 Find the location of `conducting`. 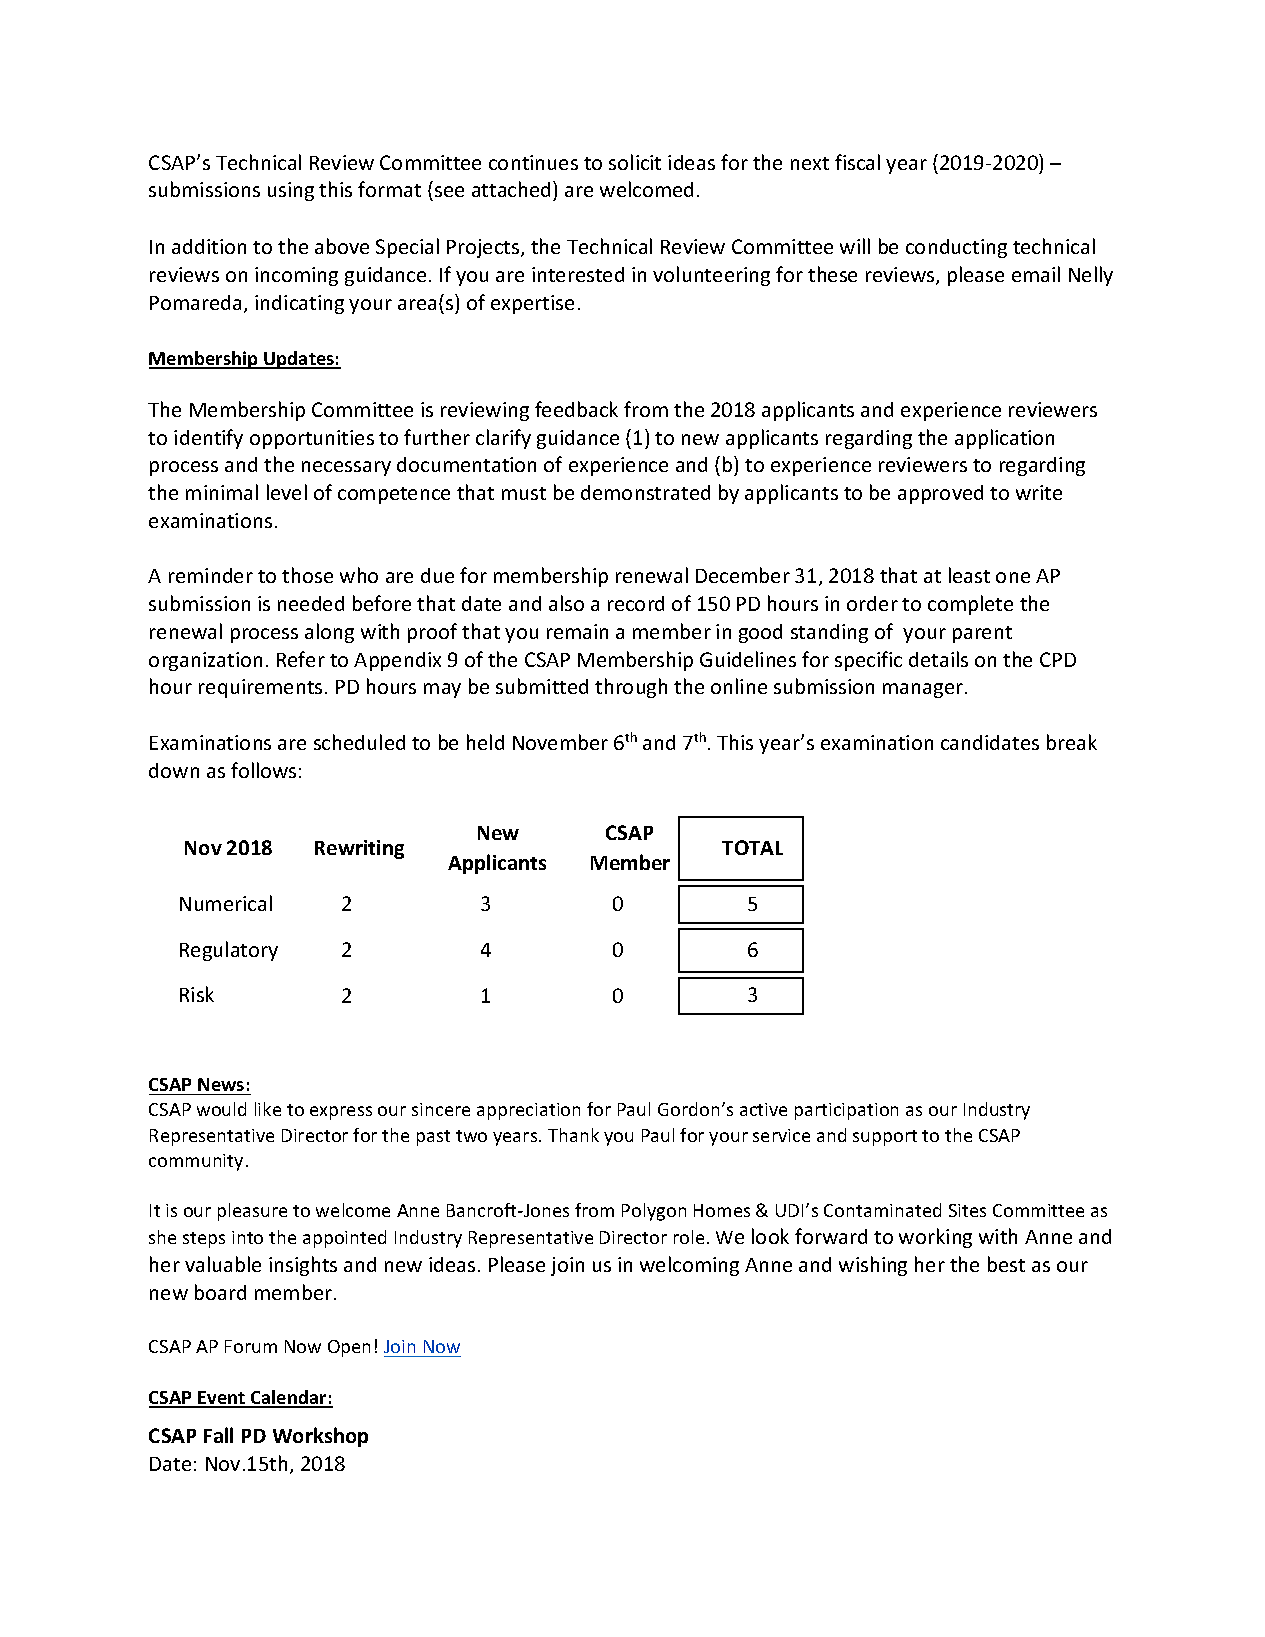

conducting is located at coordinates (956, 248).
